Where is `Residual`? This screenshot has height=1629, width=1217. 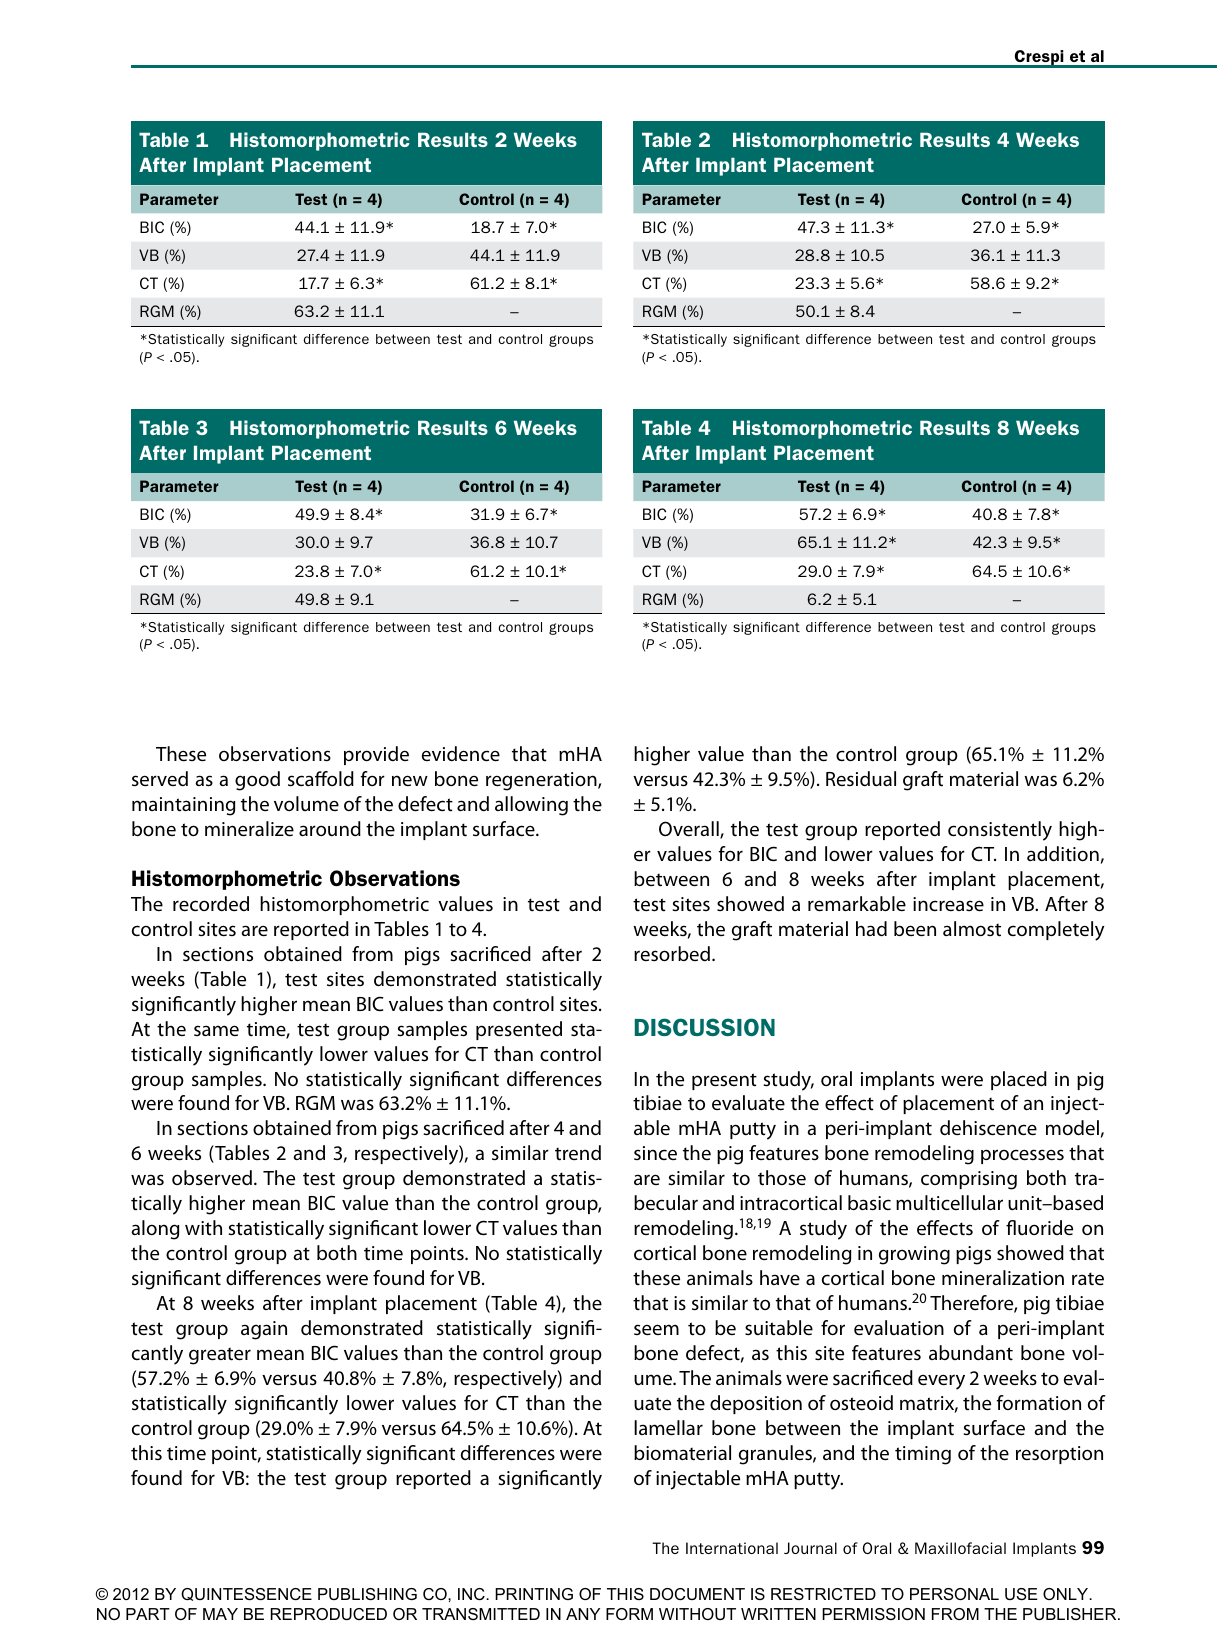 Residual is located at coordinates (861, 778).
